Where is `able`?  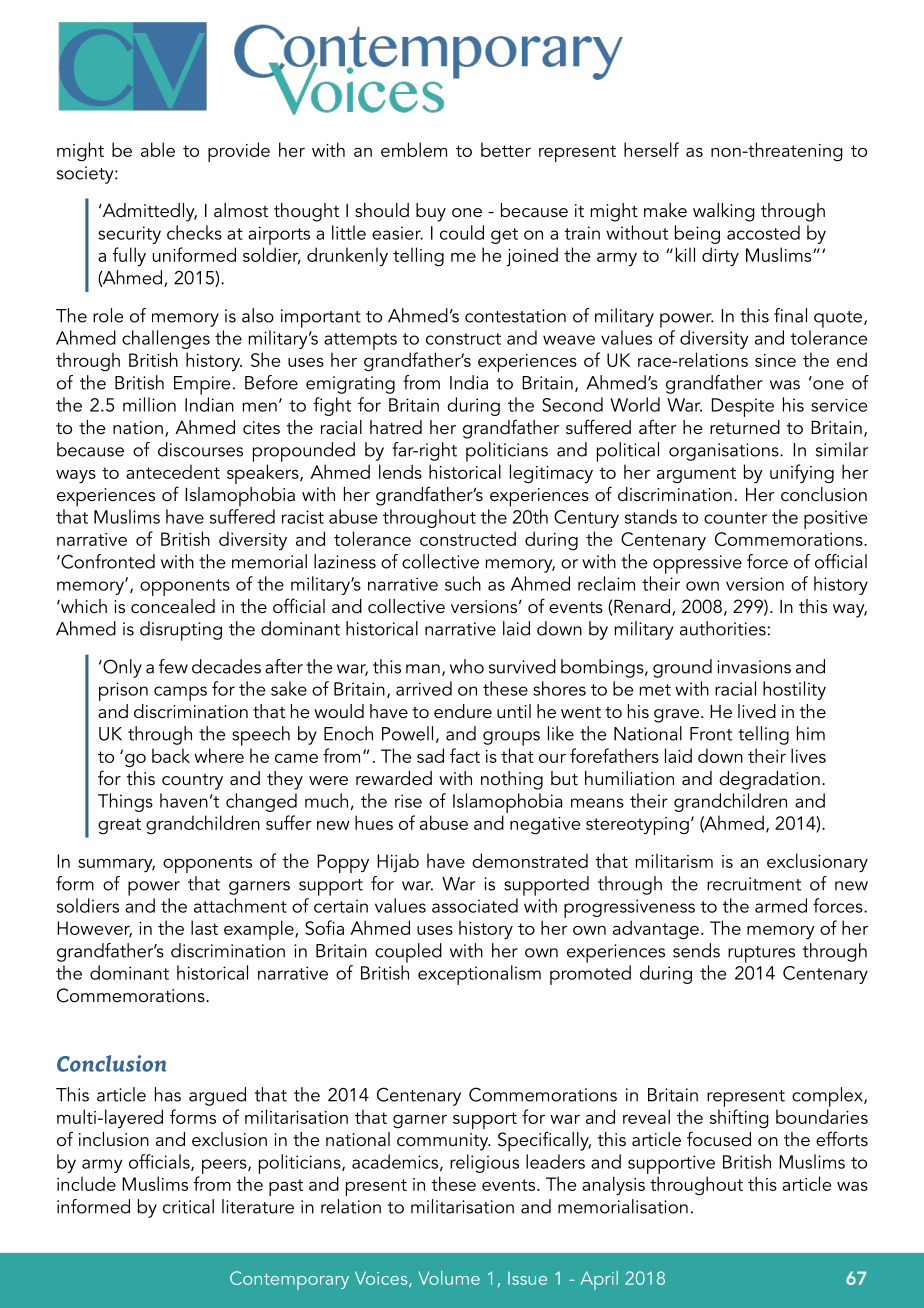
able is located at coordinates (158, 149).
